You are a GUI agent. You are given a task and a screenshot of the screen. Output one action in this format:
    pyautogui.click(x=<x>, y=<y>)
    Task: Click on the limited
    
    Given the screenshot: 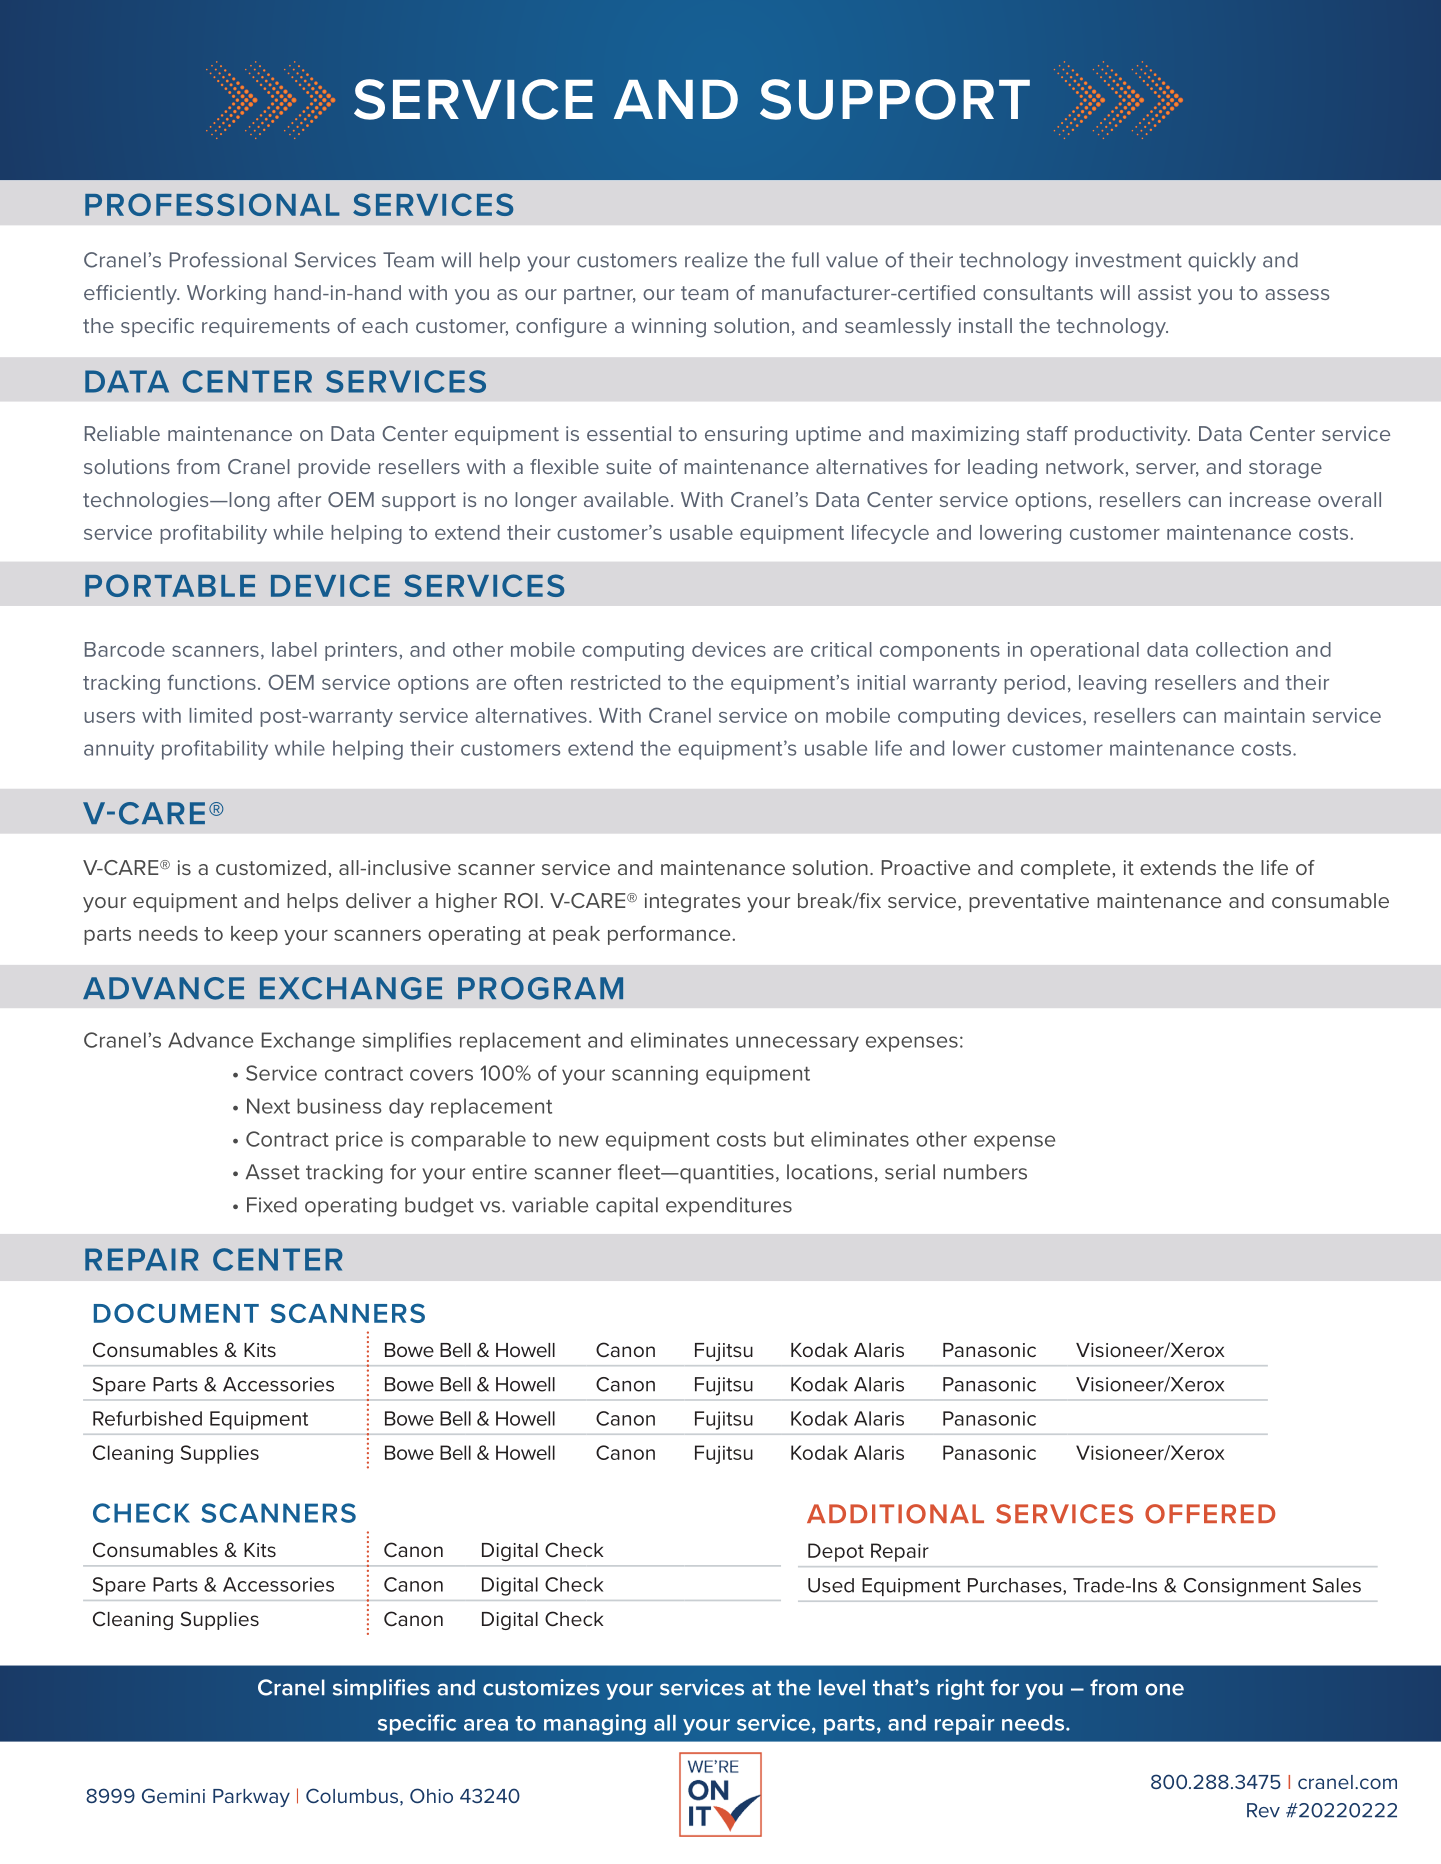 What is the action you would take?
    pyautogui.click(x=220, y=715)
